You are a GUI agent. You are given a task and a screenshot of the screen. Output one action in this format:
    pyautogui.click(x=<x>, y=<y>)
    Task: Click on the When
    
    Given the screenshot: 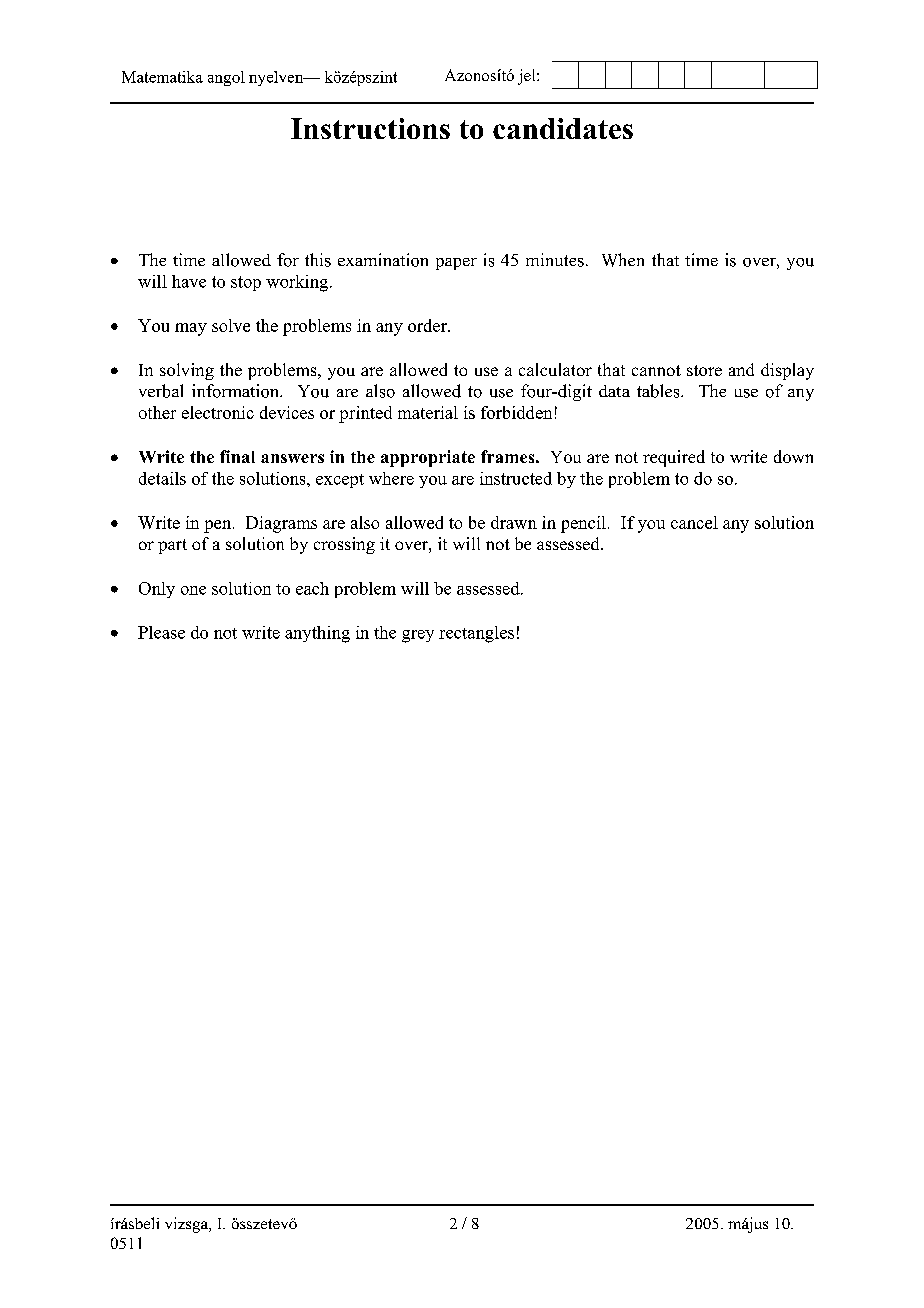 What is the action you would take?
    pyautogui.click(x=623, y=260)
